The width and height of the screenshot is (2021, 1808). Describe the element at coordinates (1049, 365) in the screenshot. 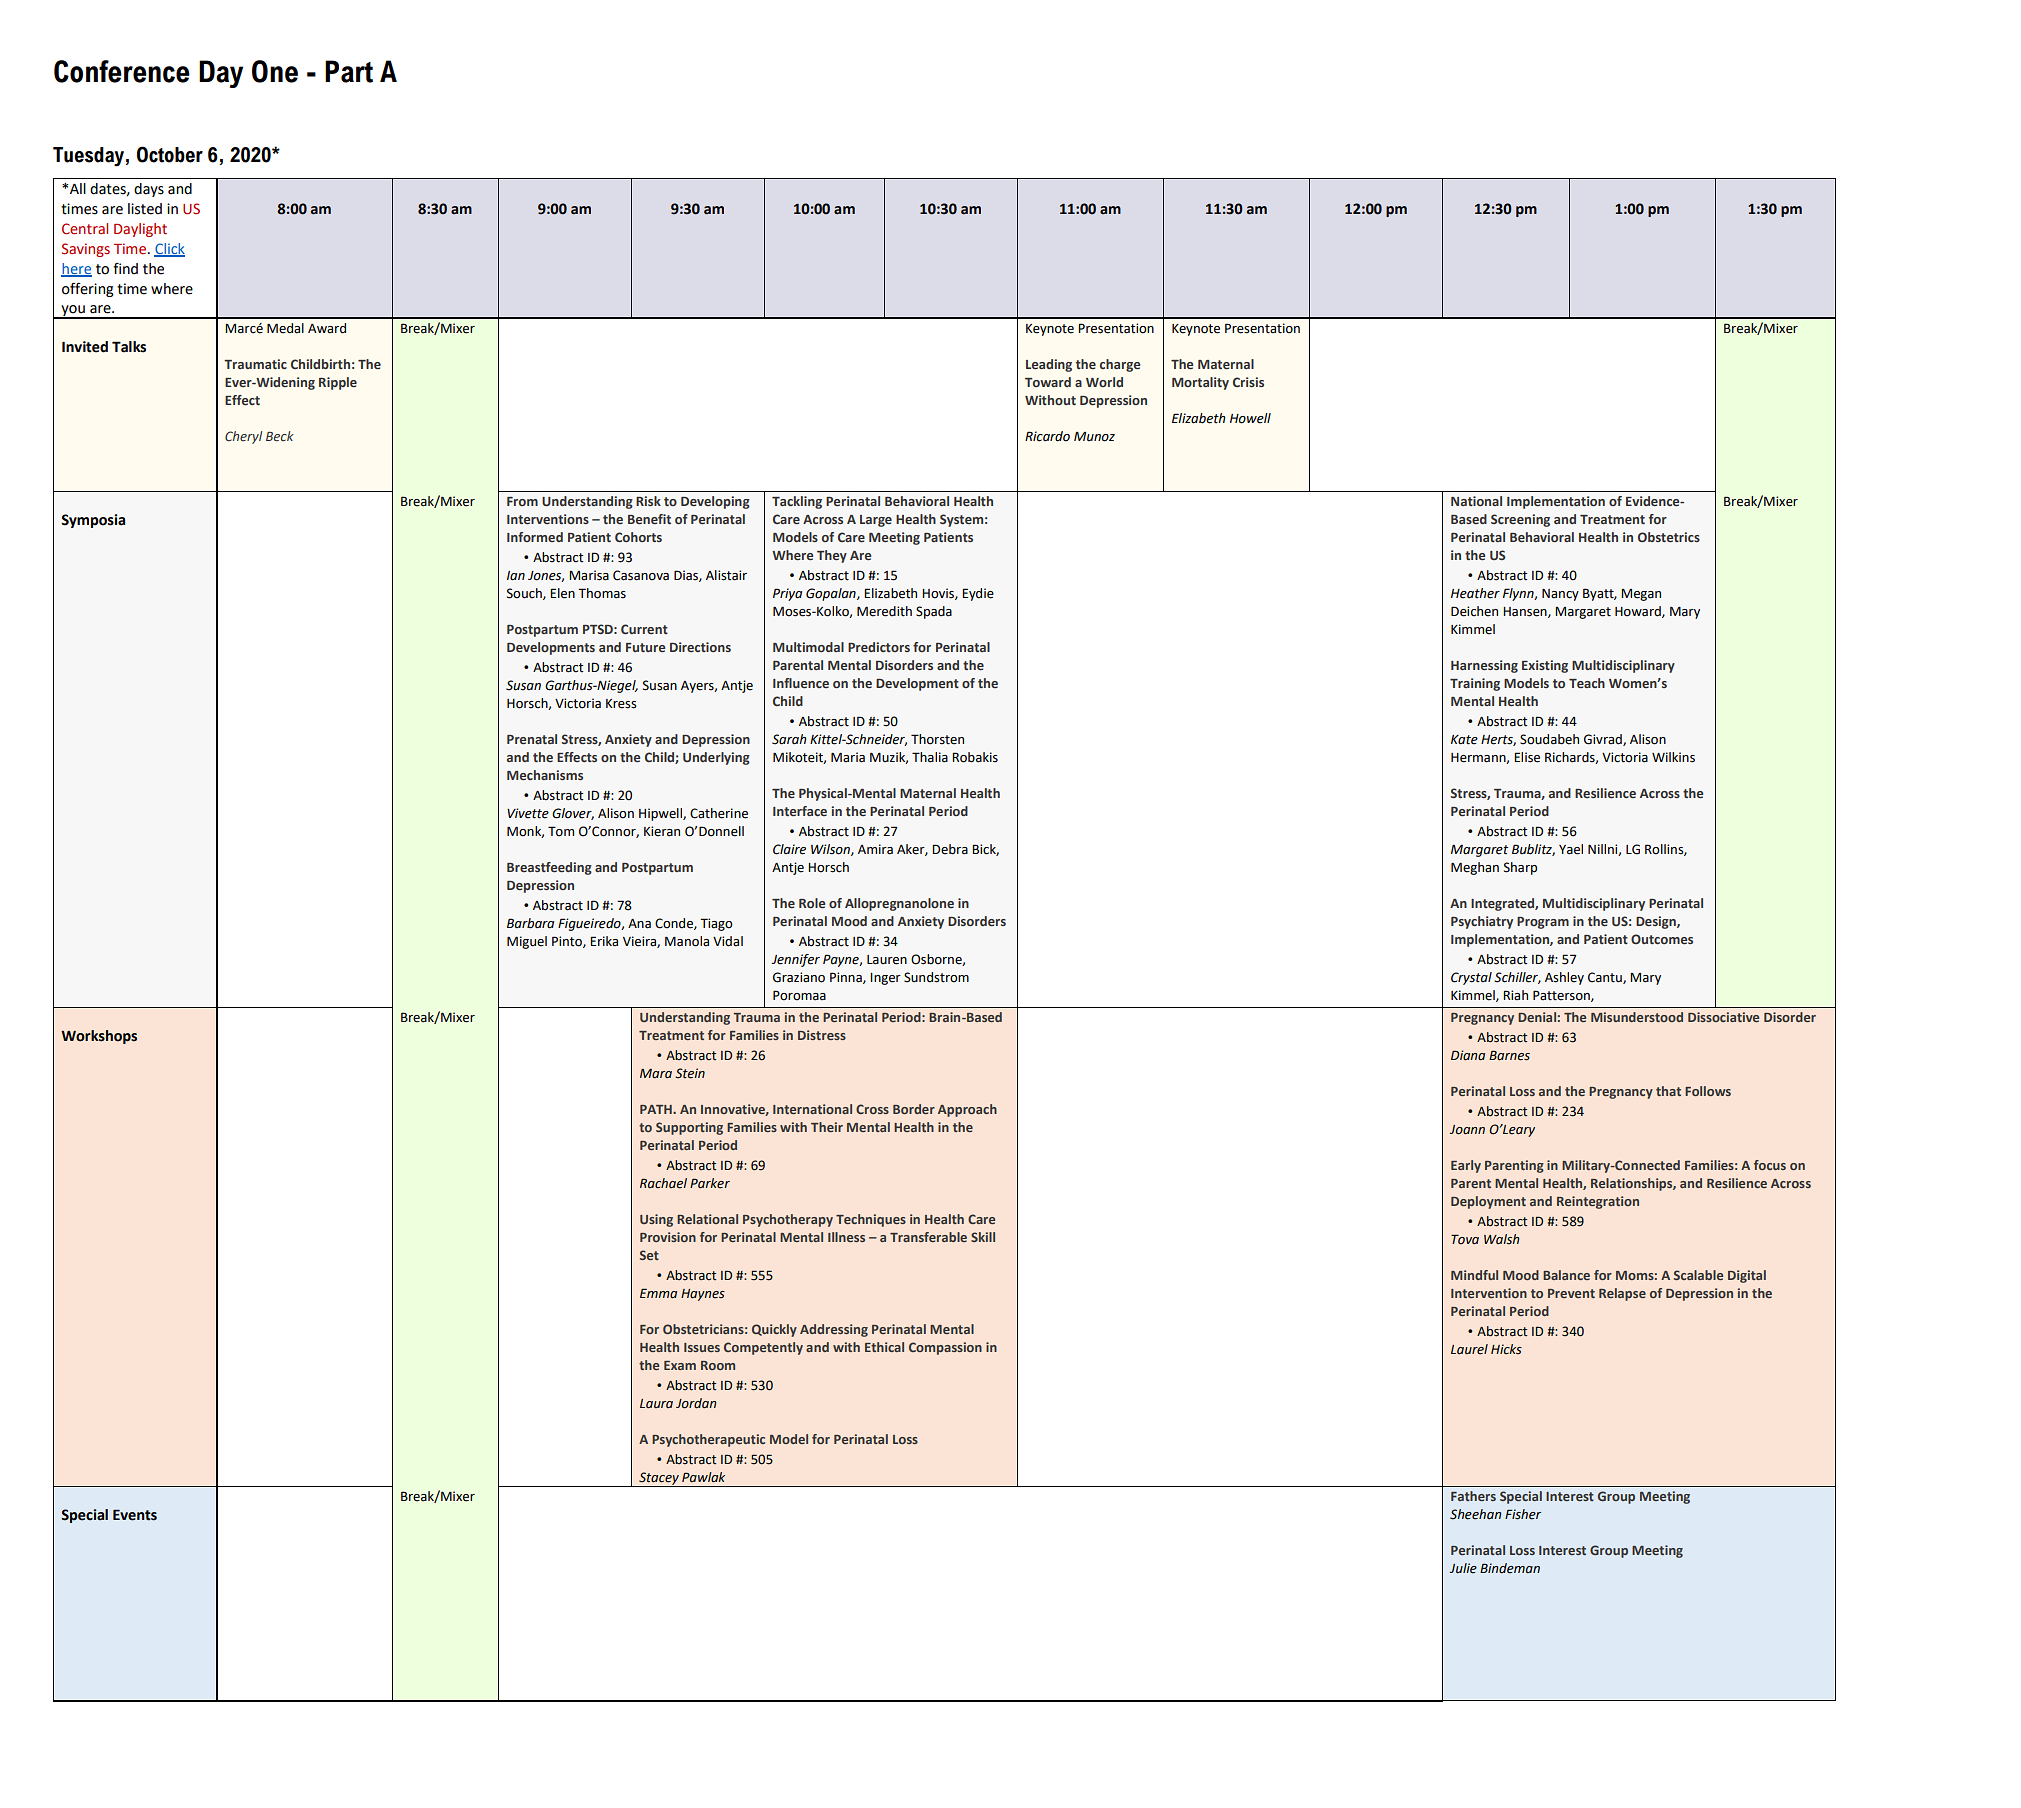

I see `Leading` at that location.
